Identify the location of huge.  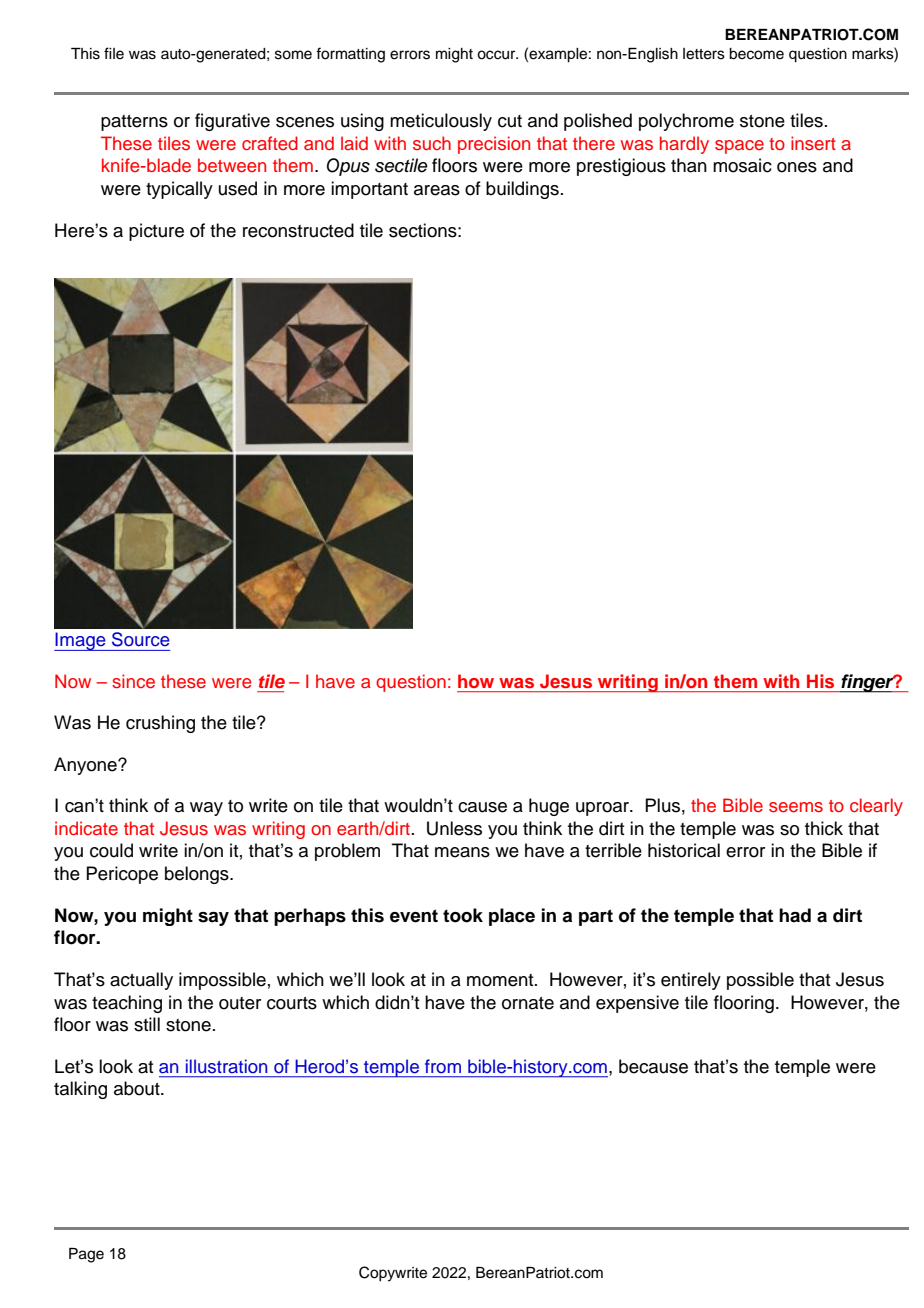
(549, 807).
